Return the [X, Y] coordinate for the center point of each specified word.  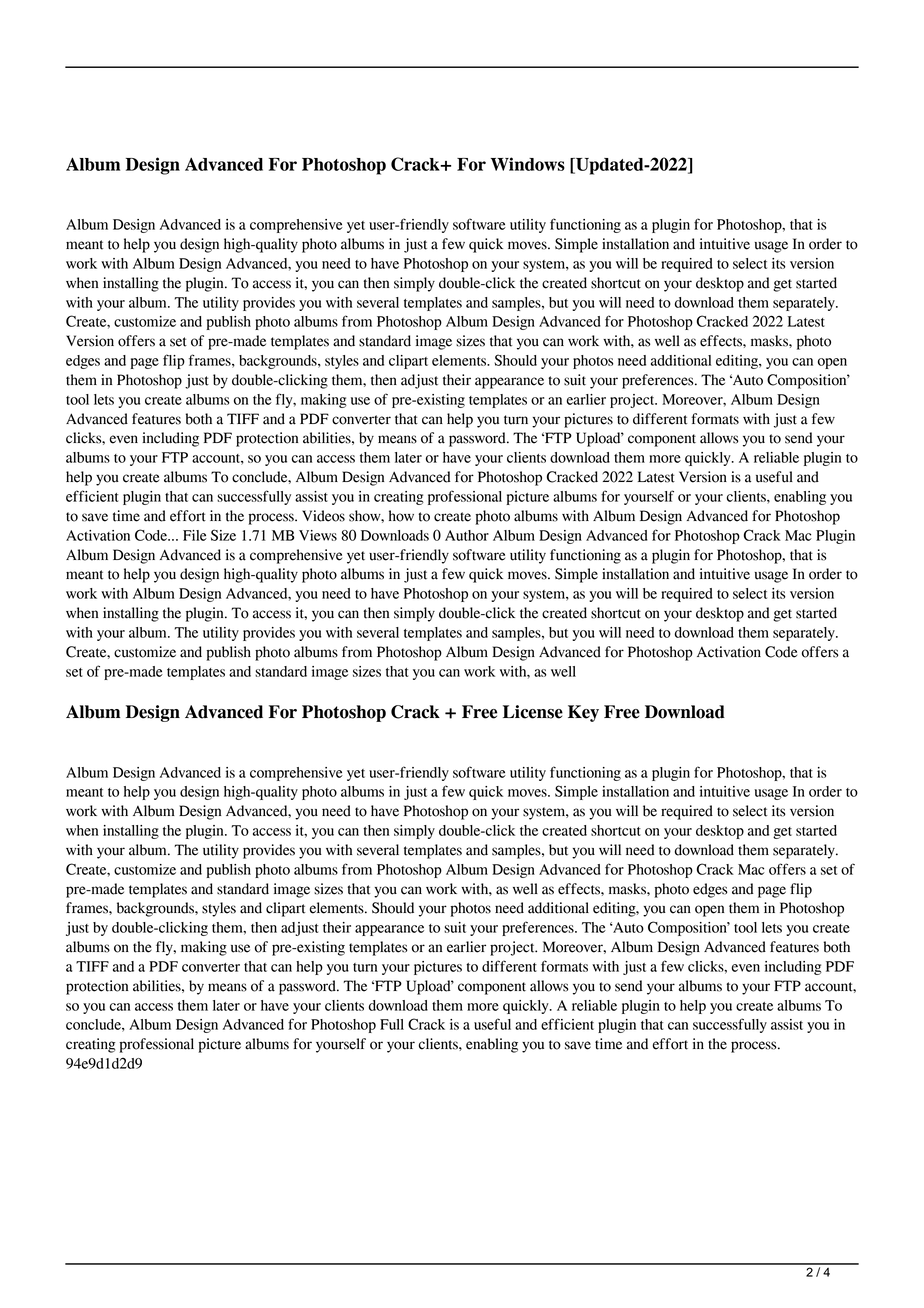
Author [467, 535]
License [533, 712]
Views [318, 535]
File [195, 535]
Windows [528, 164]
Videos [323, 516]
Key [583, 713]
